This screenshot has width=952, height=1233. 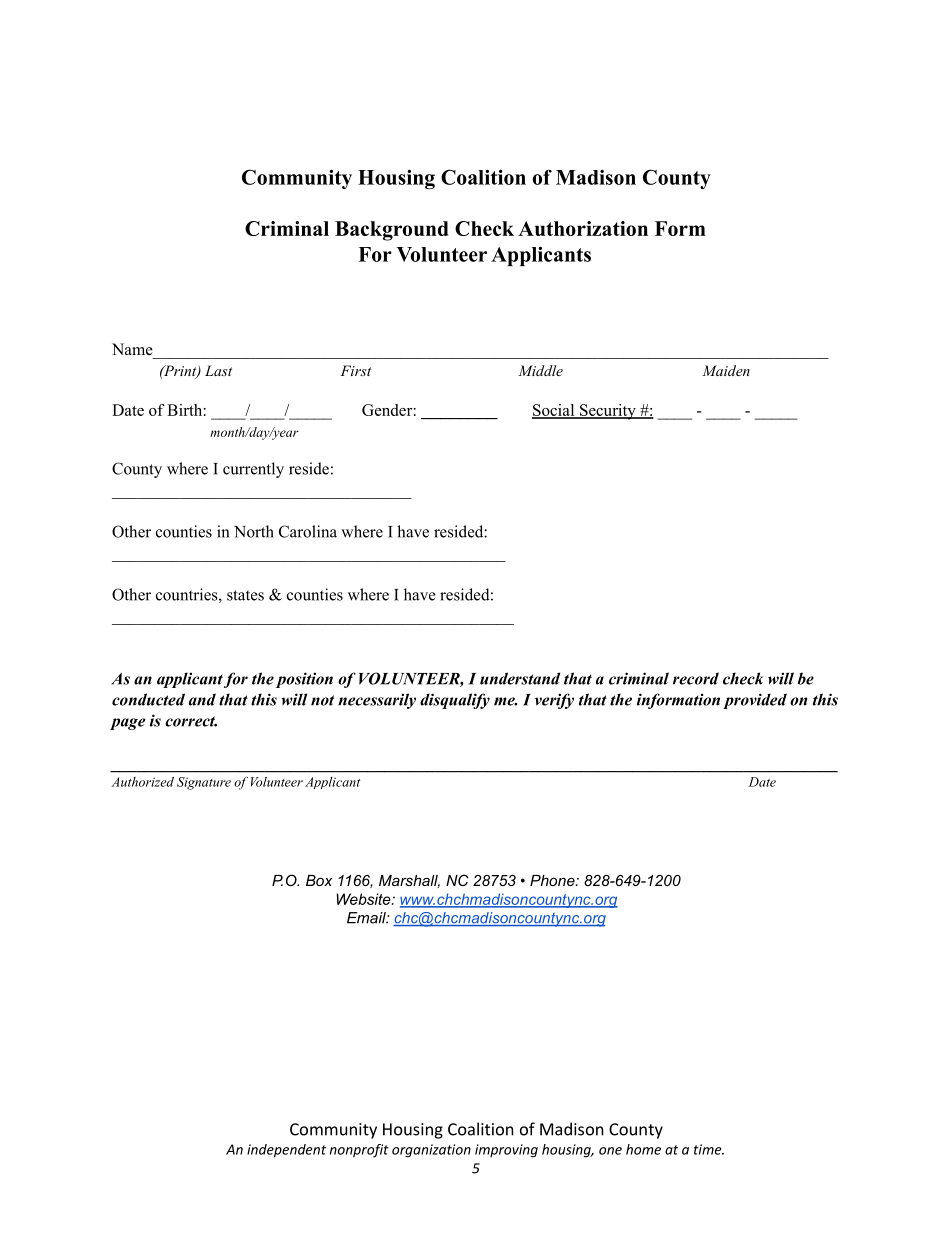 What do you see at coordinates (608, 412) in the screenshot?
I see `Security` at bounding box center [608, 412].
